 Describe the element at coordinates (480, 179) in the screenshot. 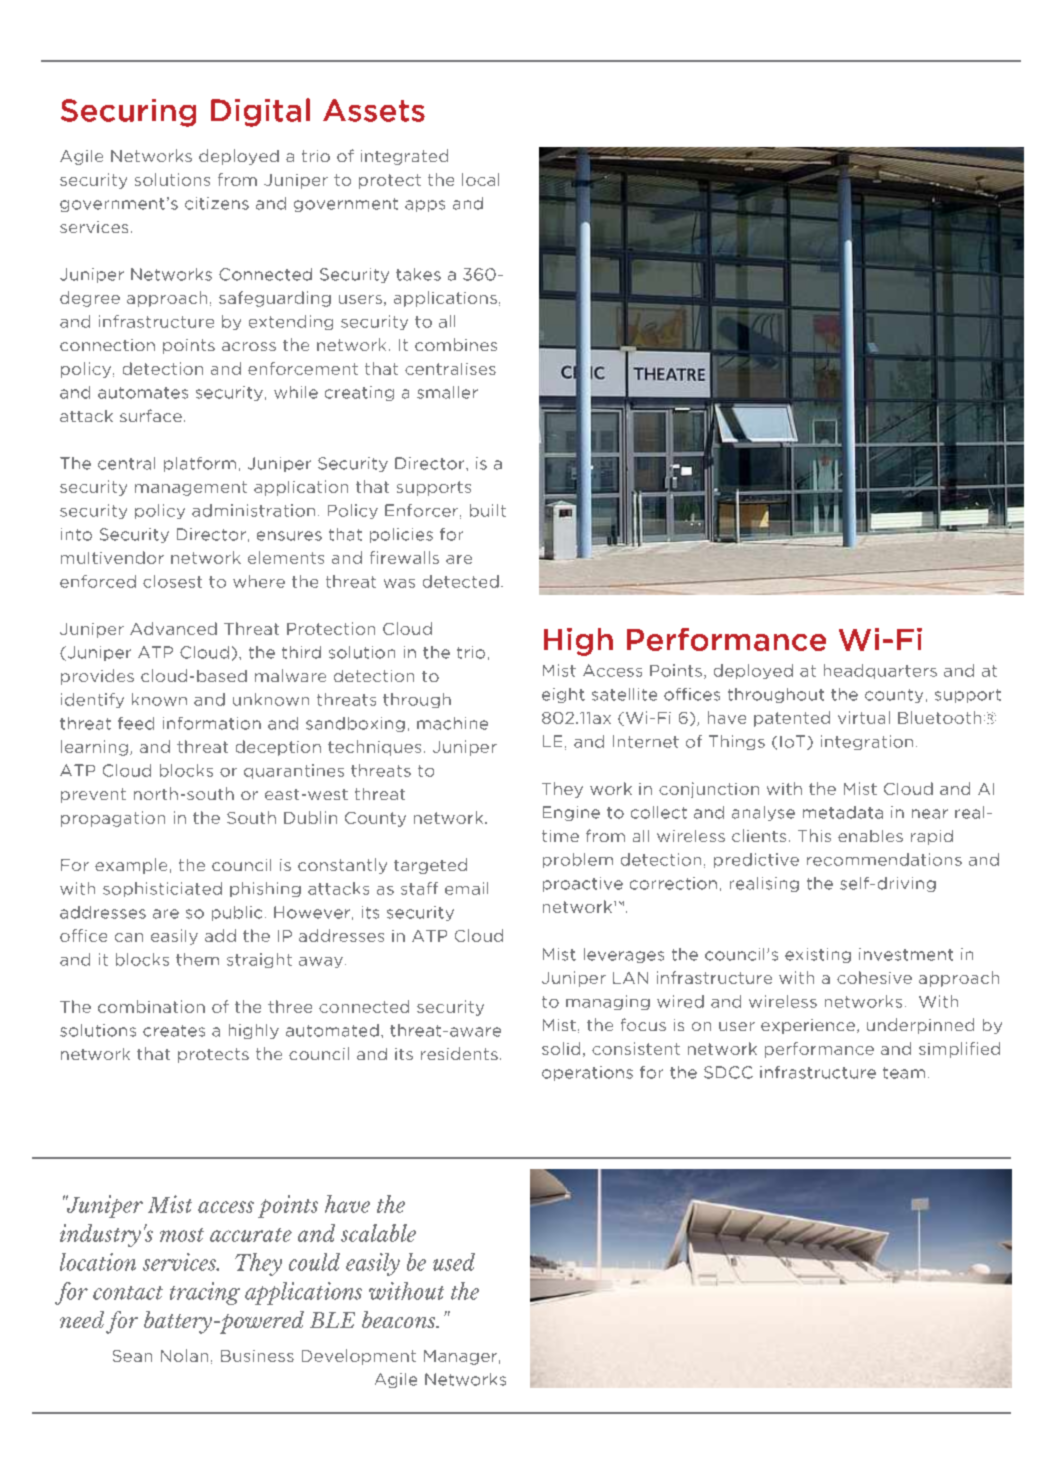

I see `local` at that location.
